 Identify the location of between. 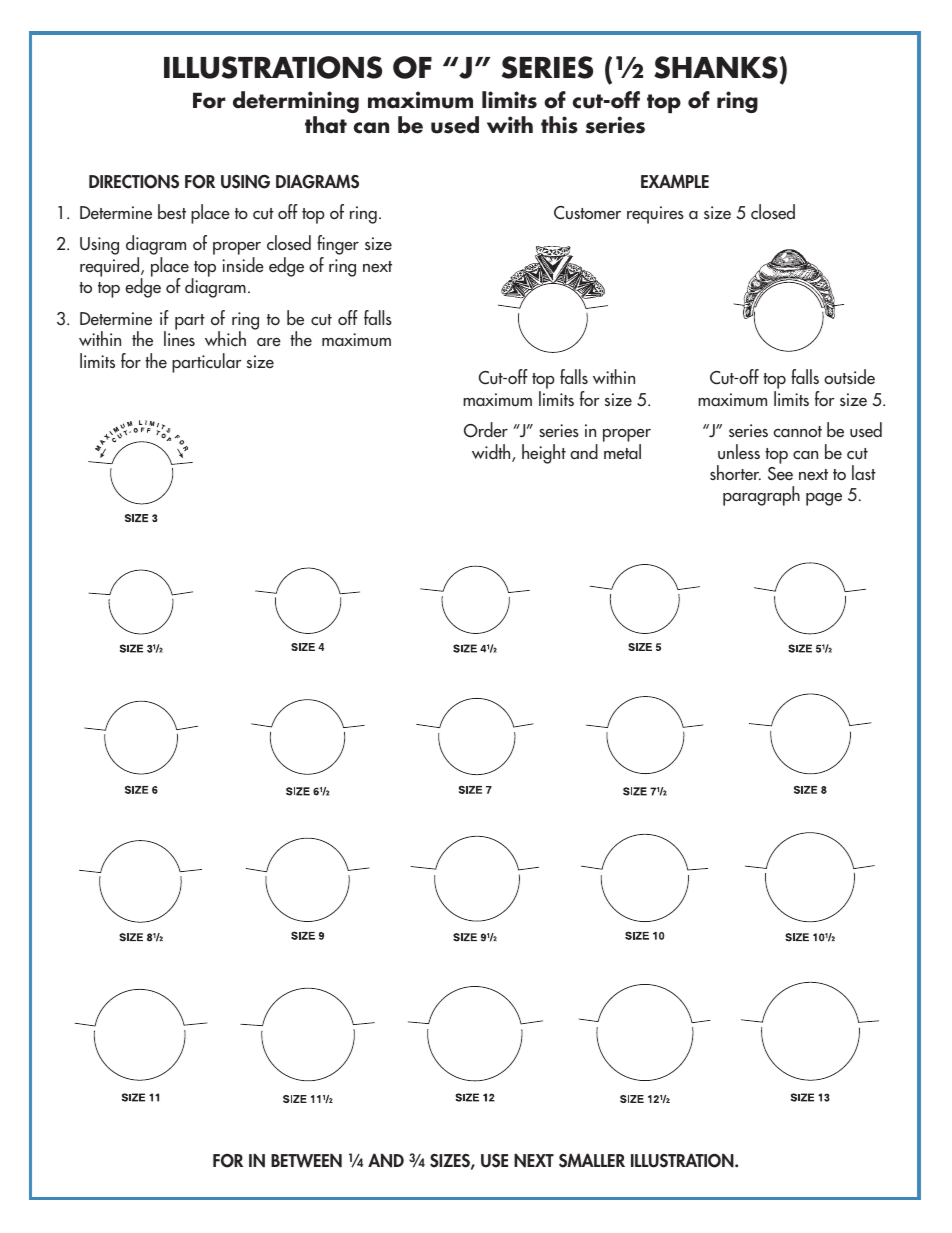
(306, 1160).
